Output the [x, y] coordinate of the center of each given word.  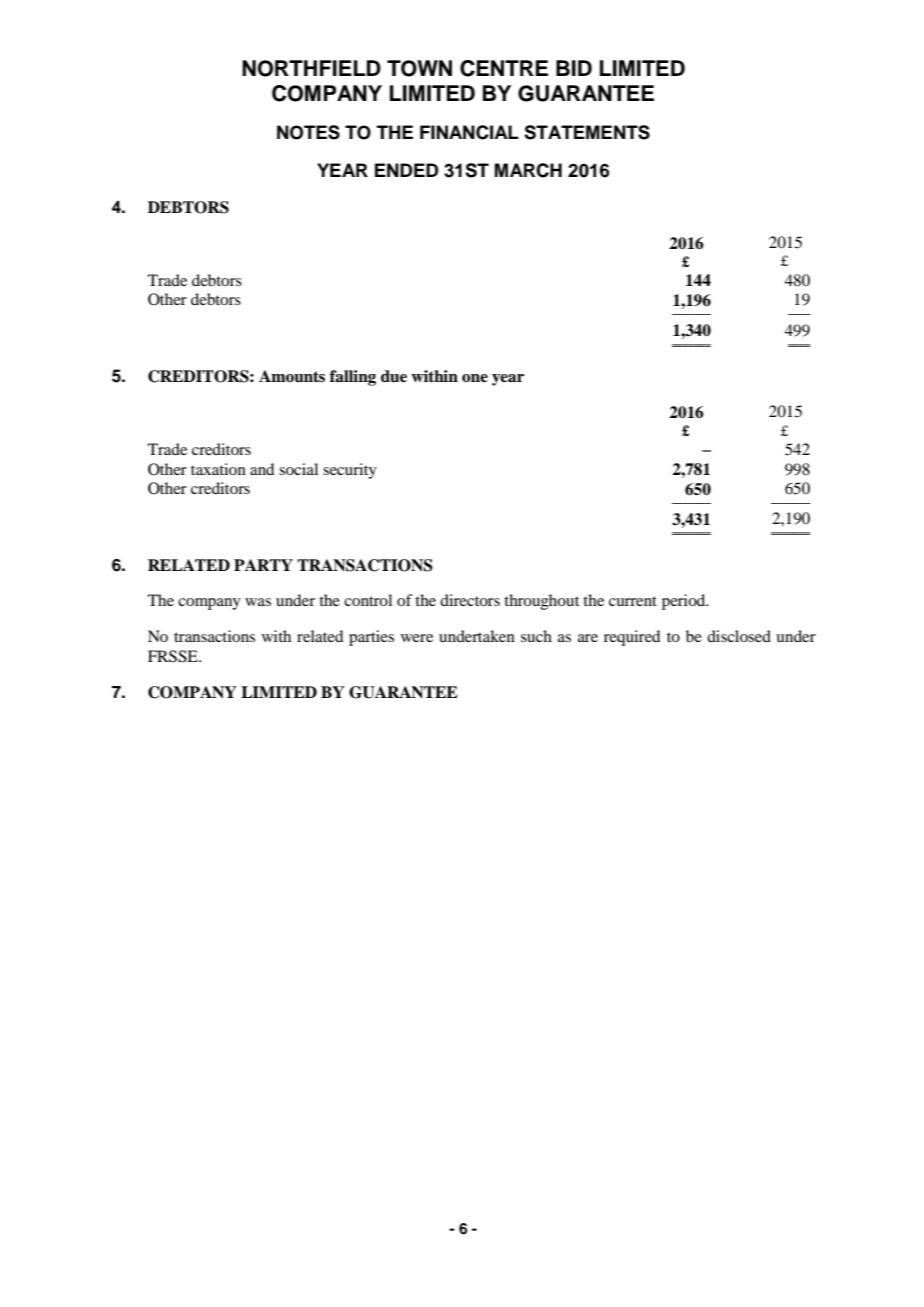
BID [574, 68]
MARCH [528, 170]
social [298, 469]
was [258, 602]
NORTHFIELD [311, 68]
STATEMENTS [587, 132]
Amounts [292, 376]
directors [470, 600]
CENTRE [504, 68]
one [475, 378]
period [685, 602]
